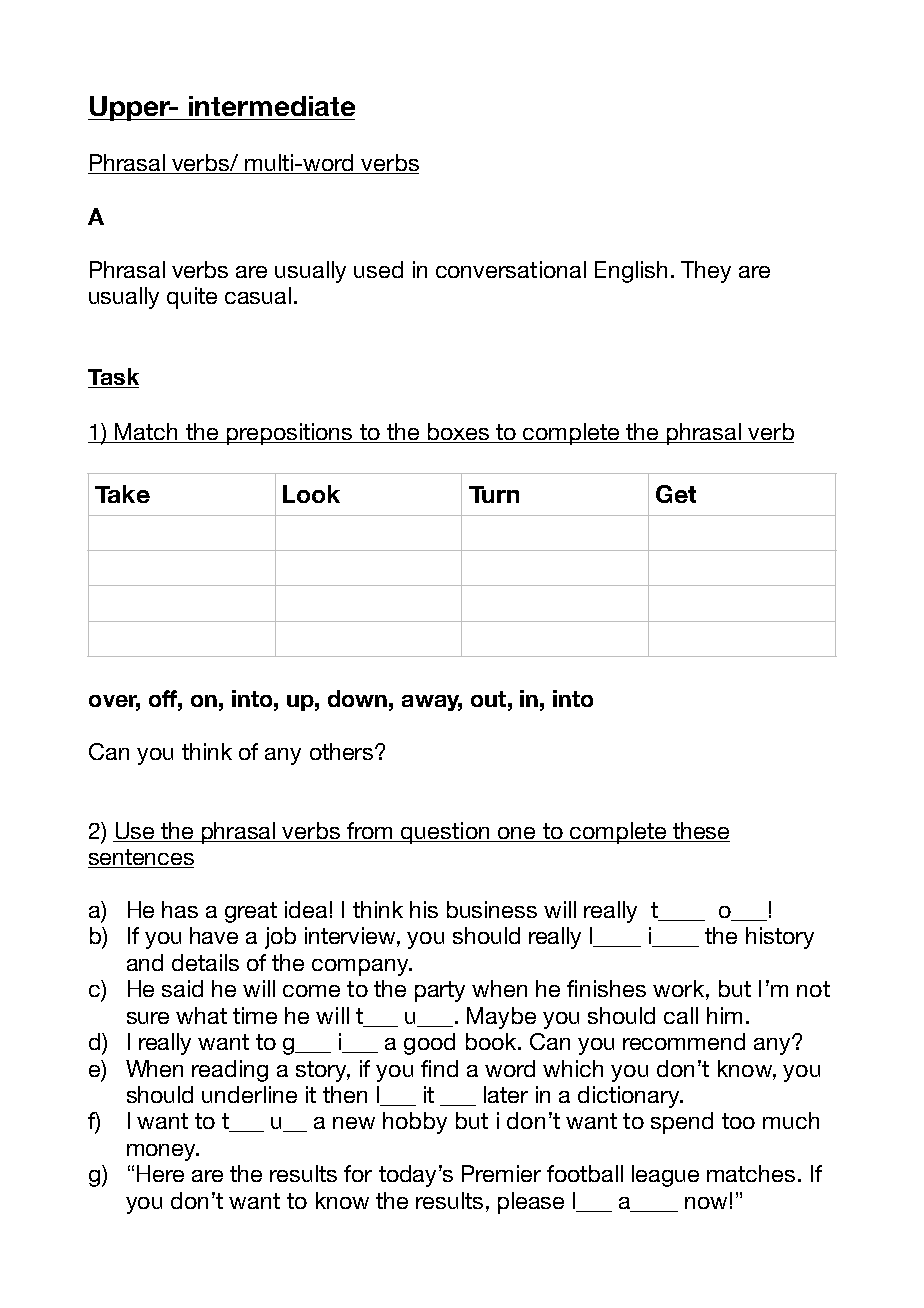 Image resolution: width=924 pixels, height=1308 pixels. Describe the element at coordinates (446, 833) in the page. I see `question` at that location.
